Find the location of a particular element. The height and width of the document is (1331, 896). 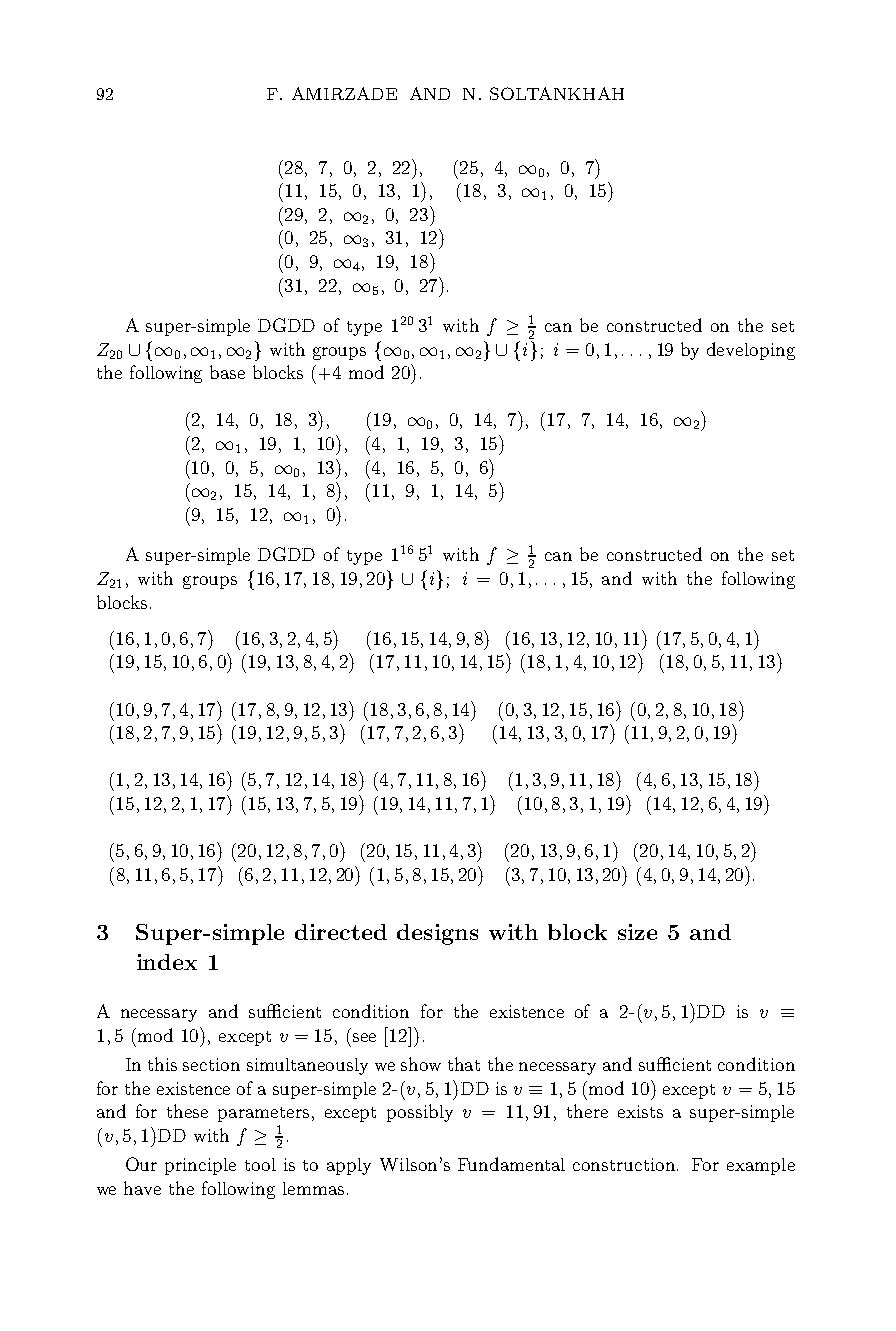

directed is located at coordinates (341, 932).
